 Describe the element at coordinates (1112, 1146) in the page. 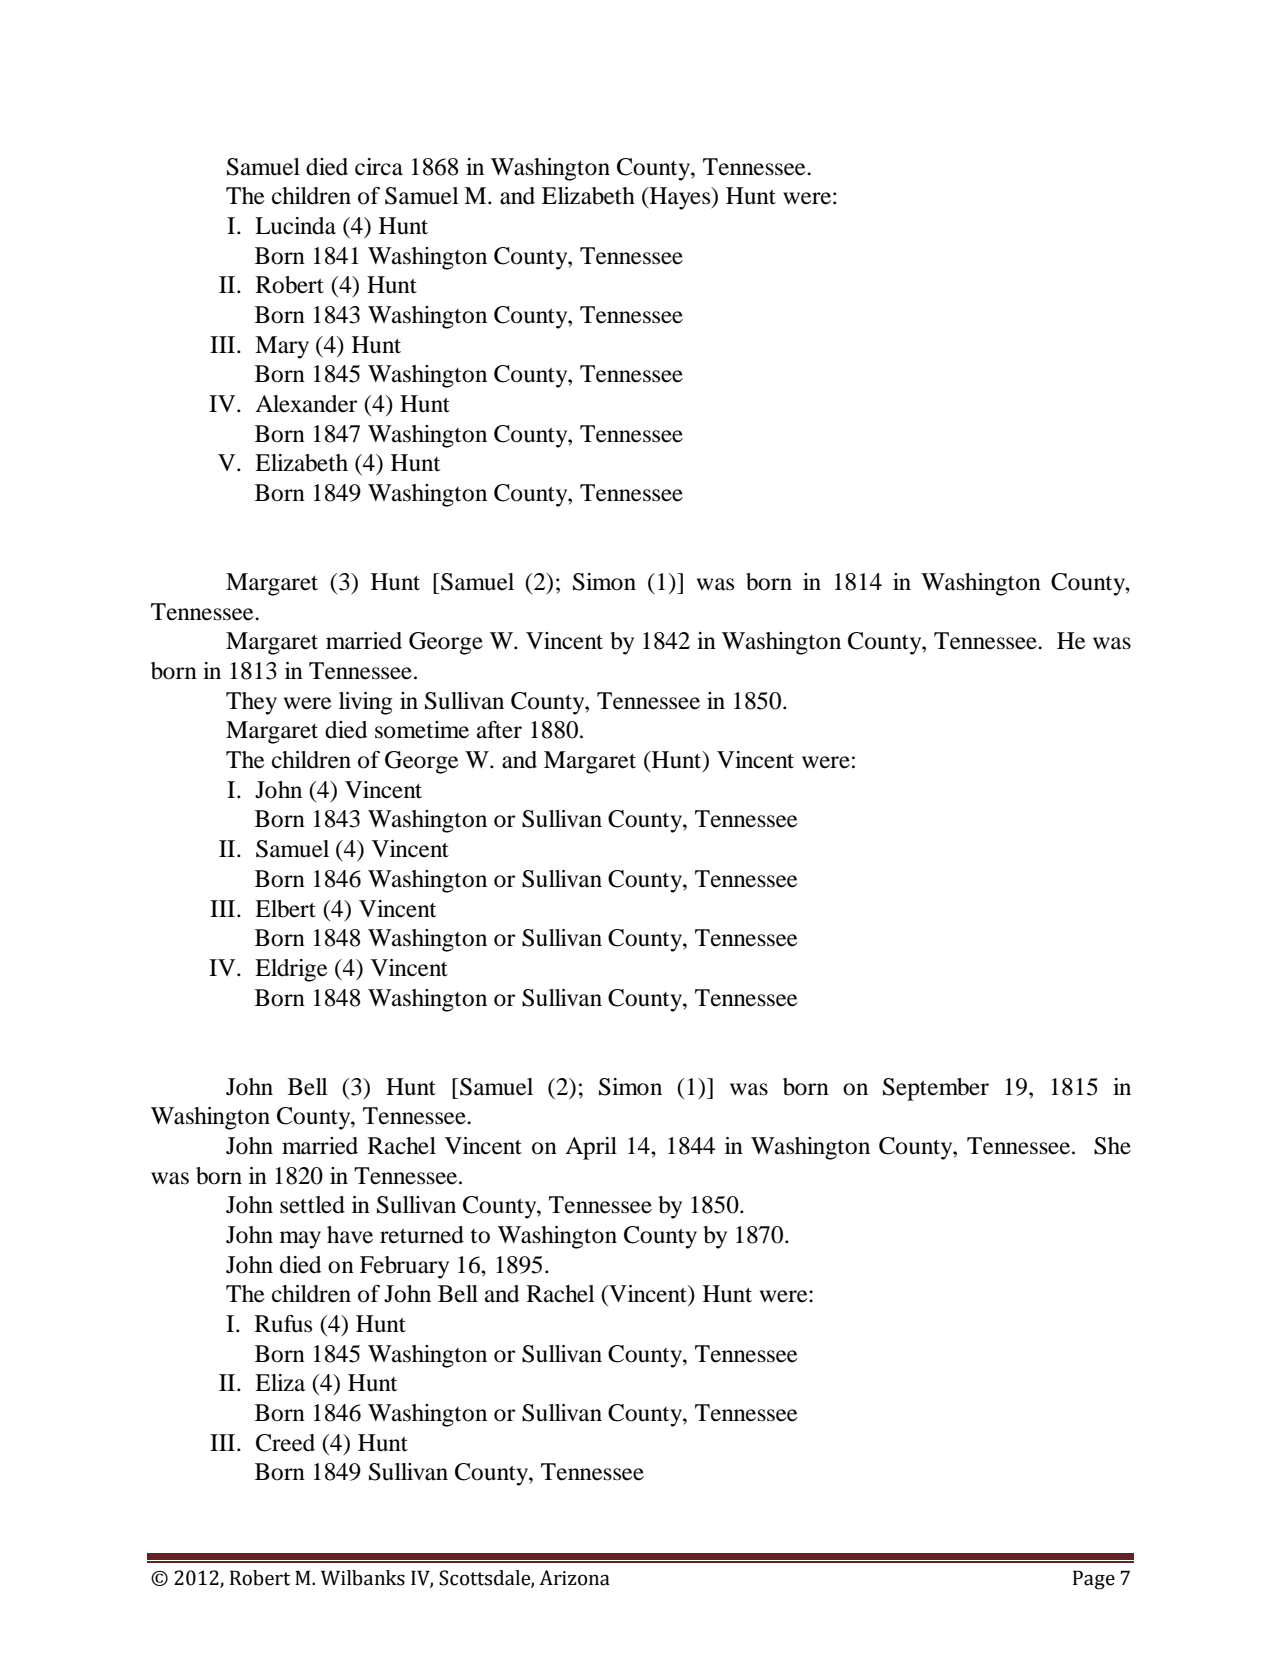

I see `She` at that location.
